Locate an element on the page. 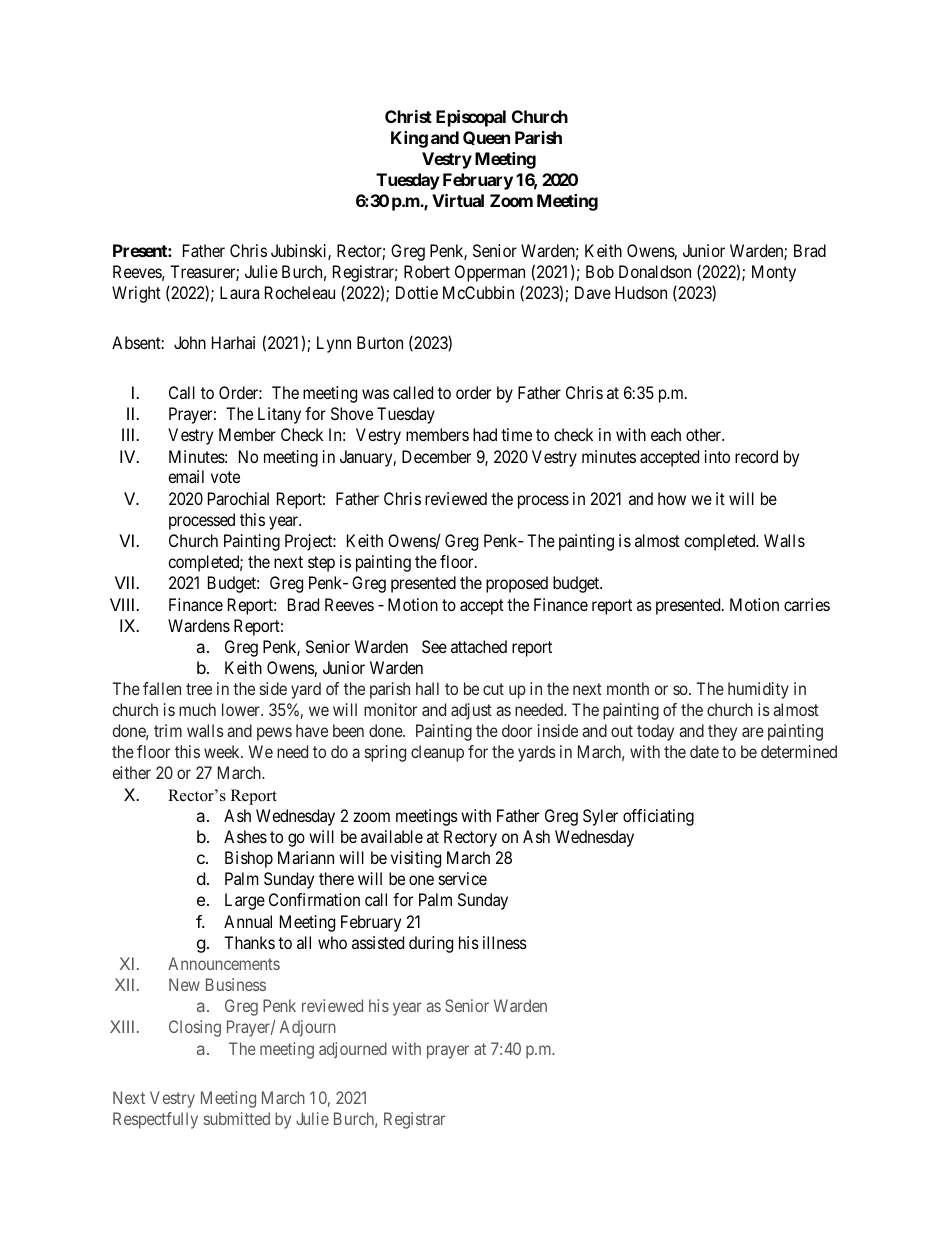  during is located at coordinates (431, 944).
